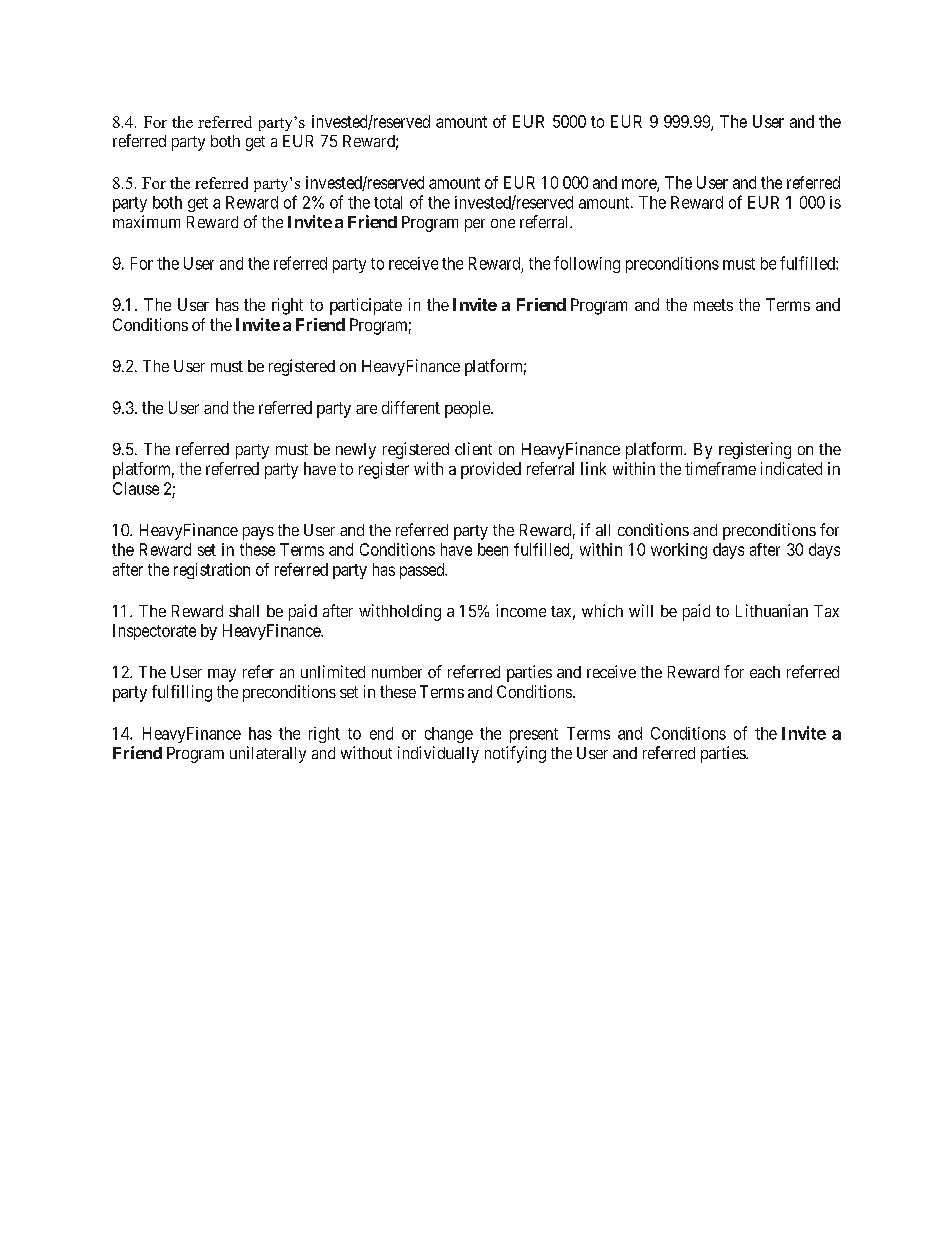 This page has height=1233, width=952. Describe the element at coordinates (765, 672) in the page. I see `each` at that location.
